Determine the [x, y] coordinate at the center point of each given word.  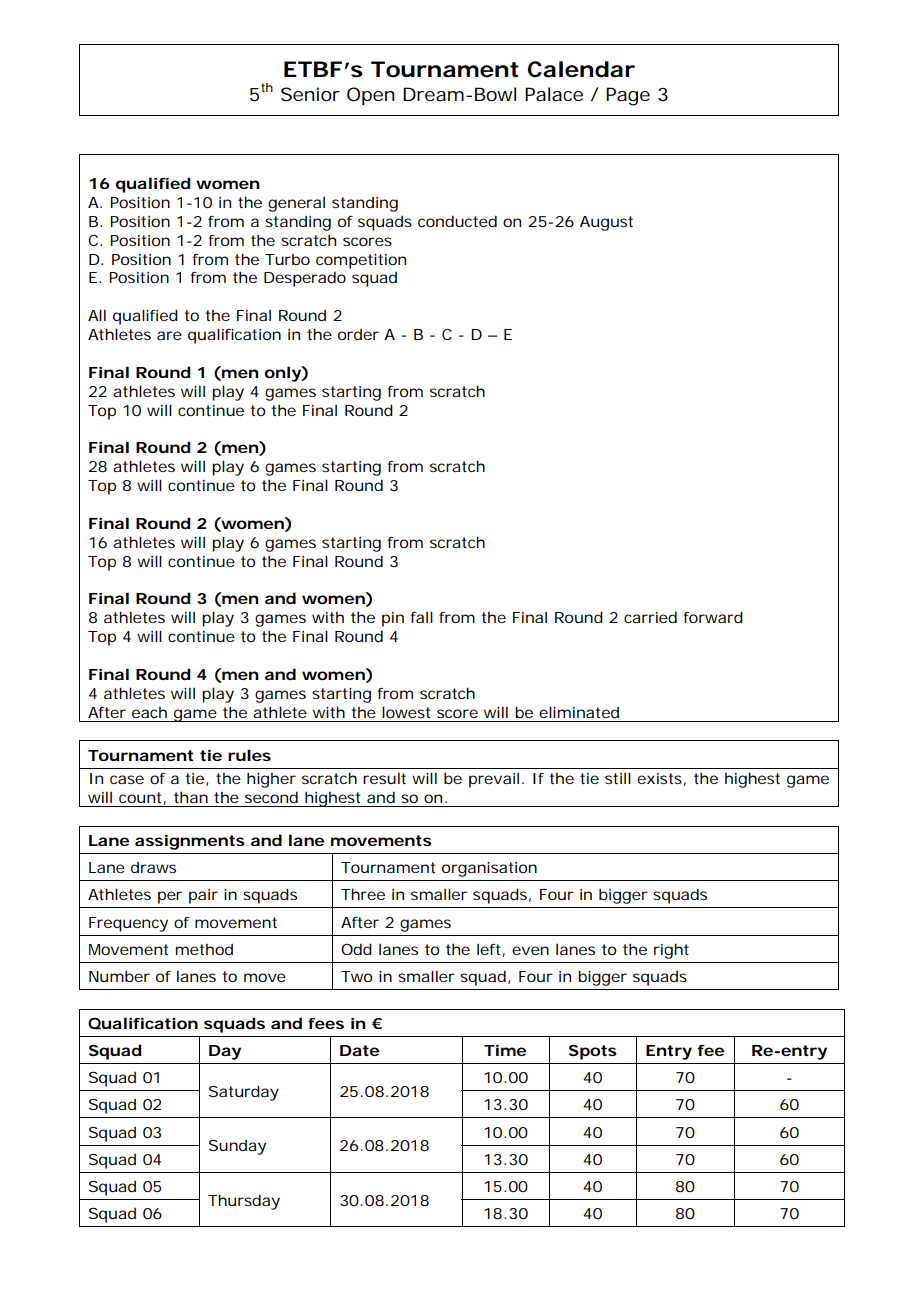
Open [371, 96]
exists [661, 779]
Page [628, 96]
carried [650, 617]
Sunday [237, 1147]
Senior [310, 94]
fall [421, 617]
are [169, 335]
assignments [190, 842]
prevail [494, 780]
